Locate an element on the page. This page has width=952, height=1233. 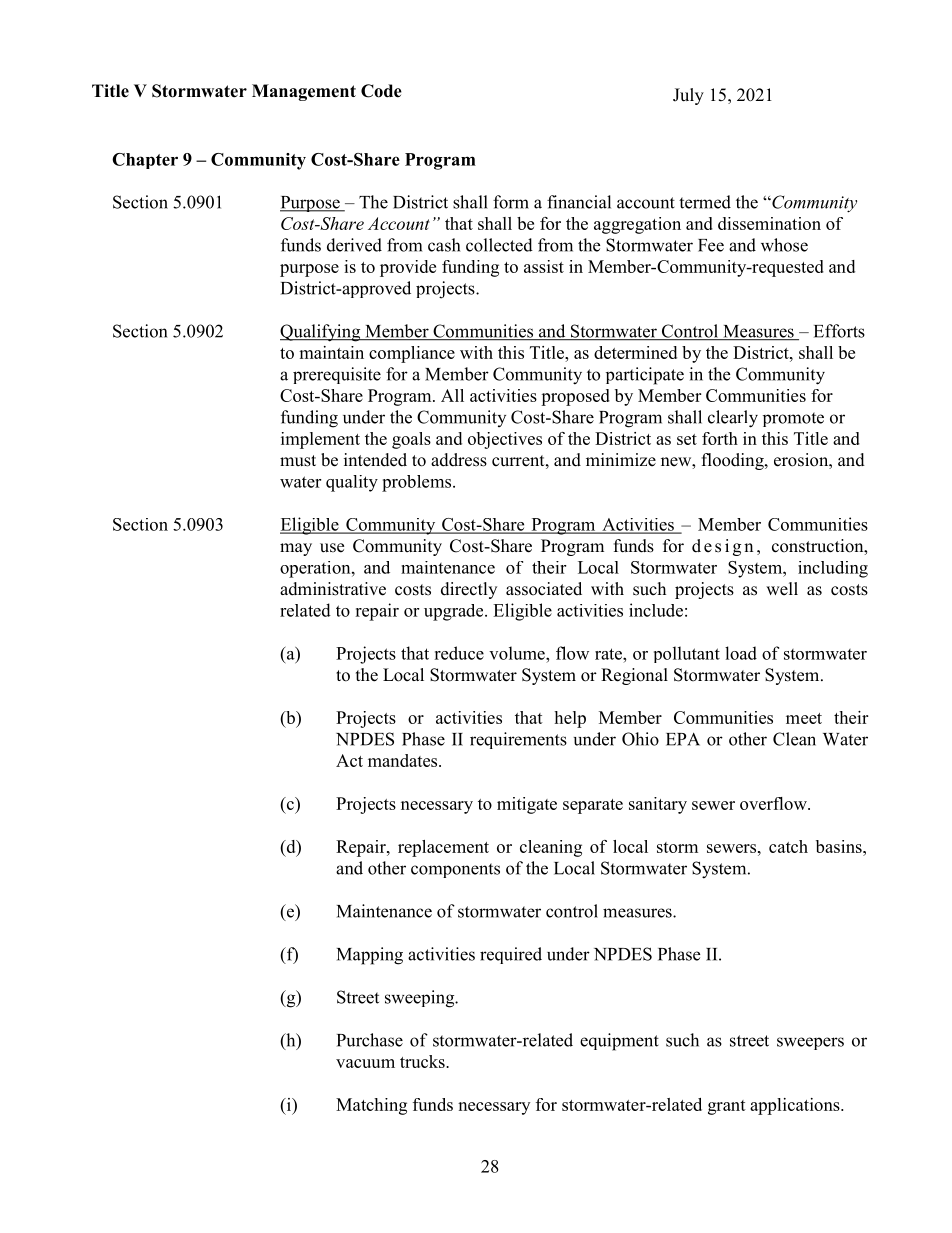
July is located at coordinates (688, 96).
